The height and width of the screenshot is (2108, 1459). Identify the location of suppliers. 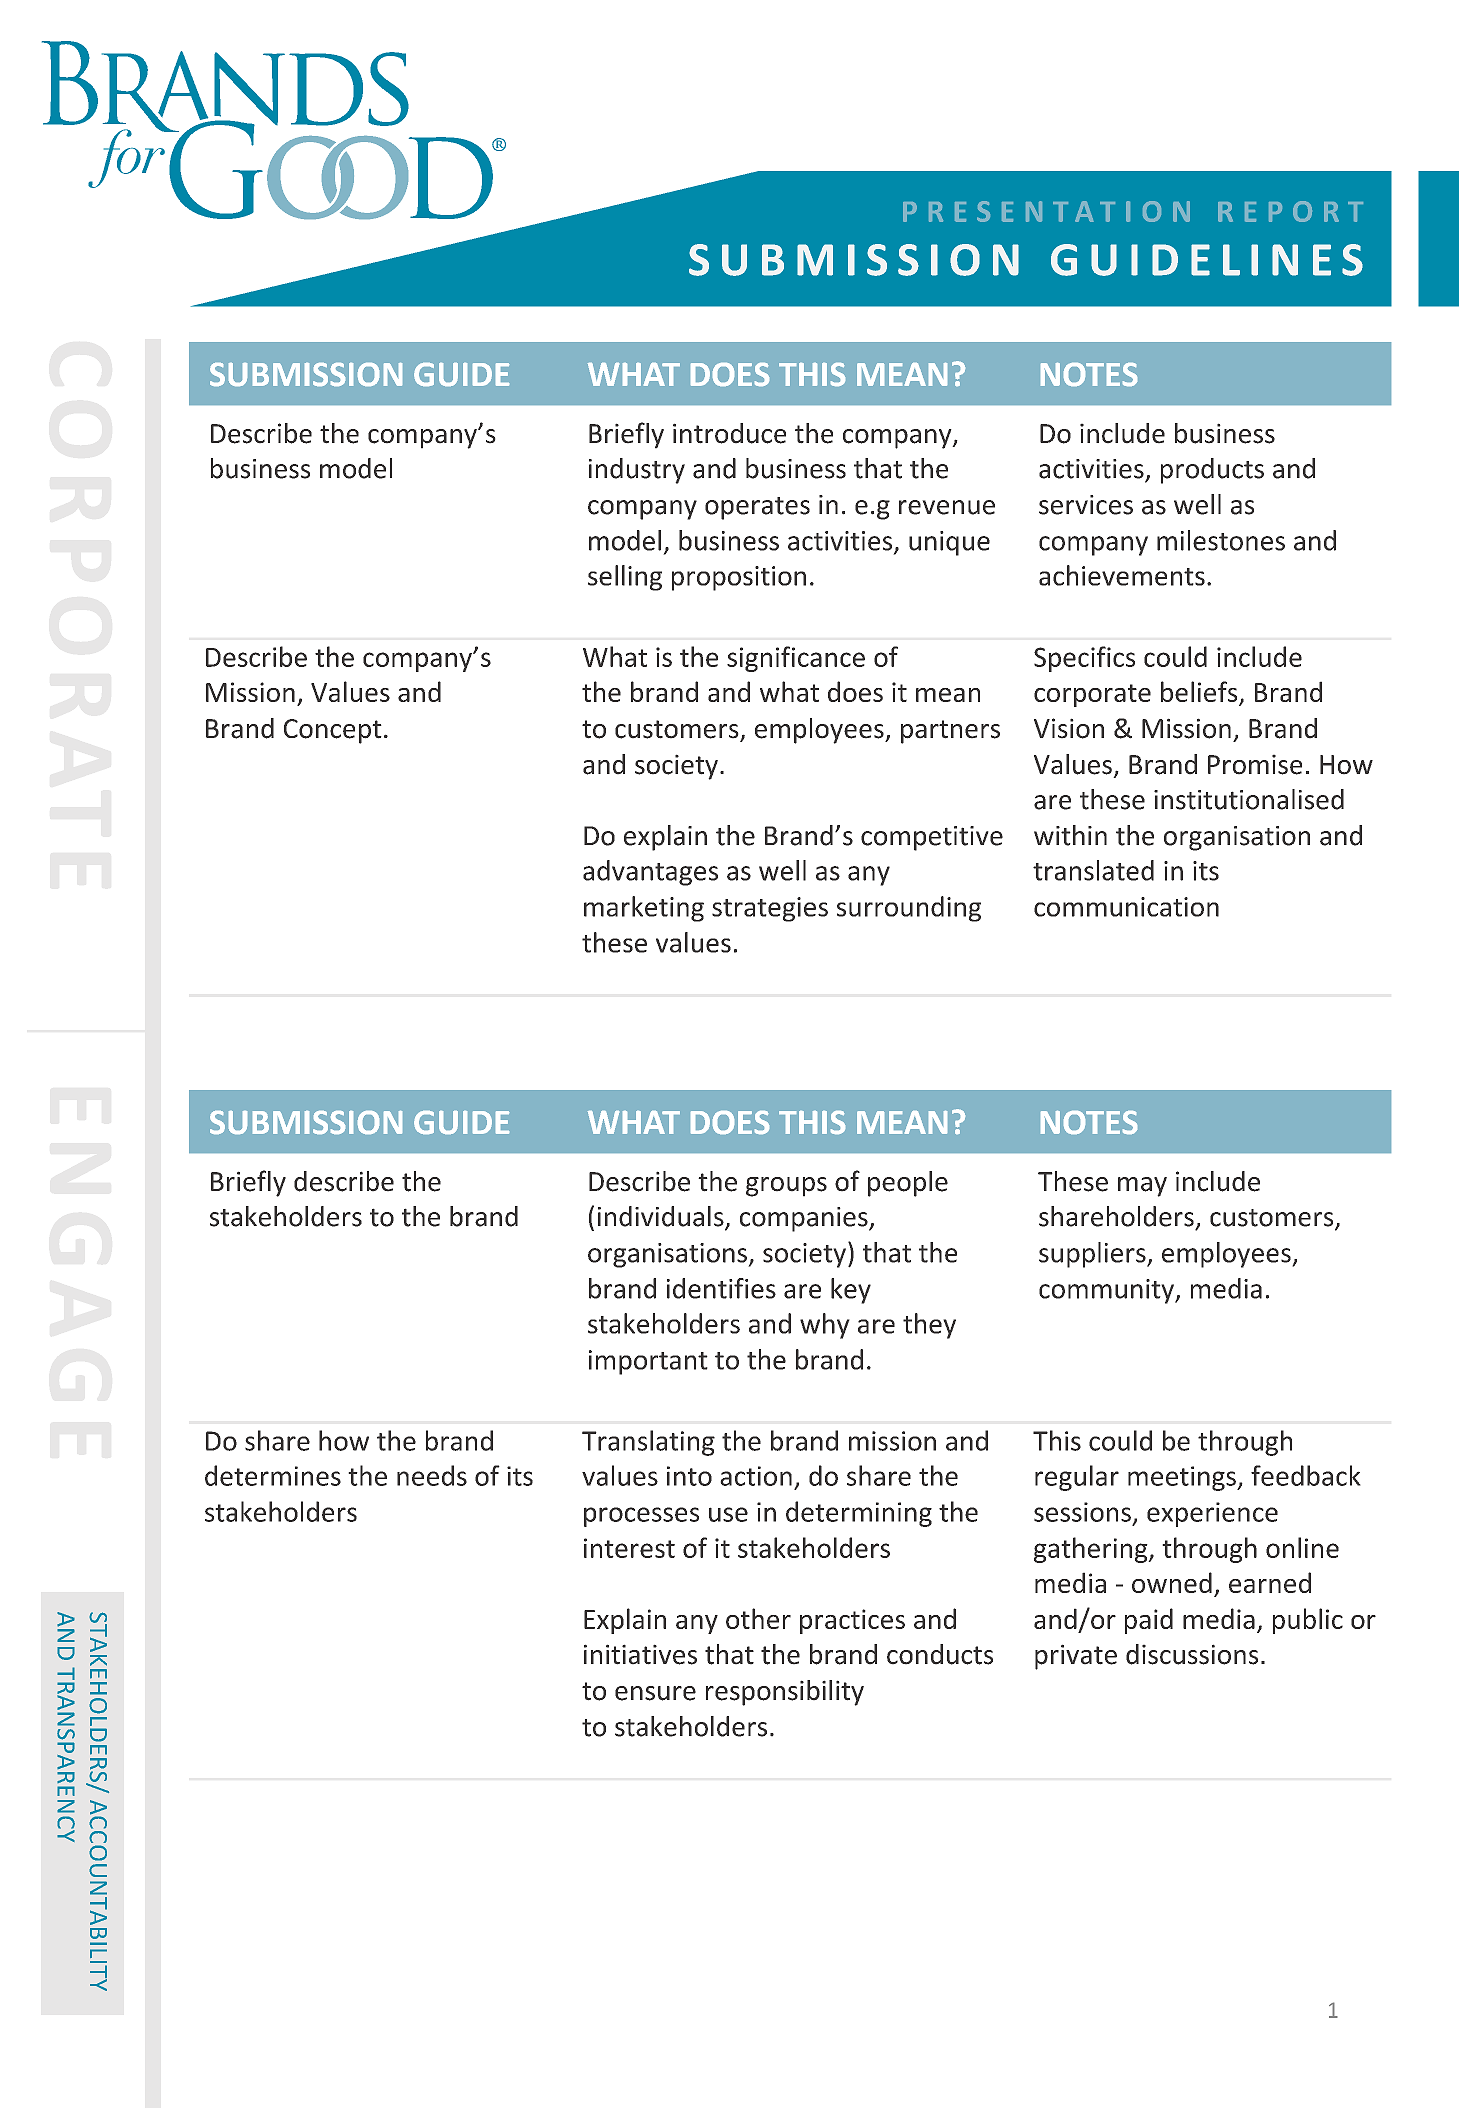
(1093, 1255).
